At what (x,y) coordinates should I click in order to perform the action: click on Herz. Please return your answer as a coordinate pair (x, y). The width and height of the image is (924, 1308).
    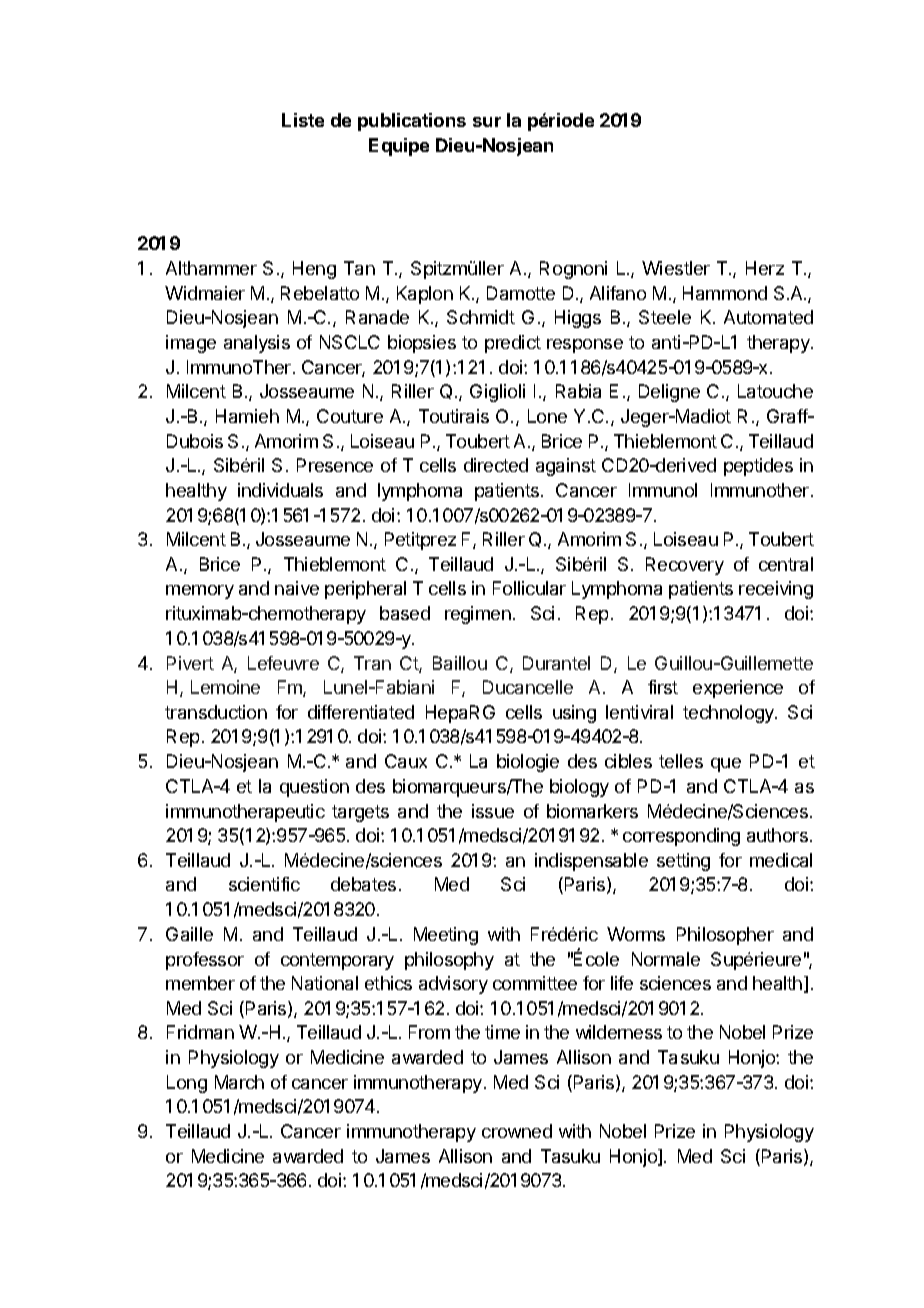
    Looking at the image, I should click on (765, 268).
